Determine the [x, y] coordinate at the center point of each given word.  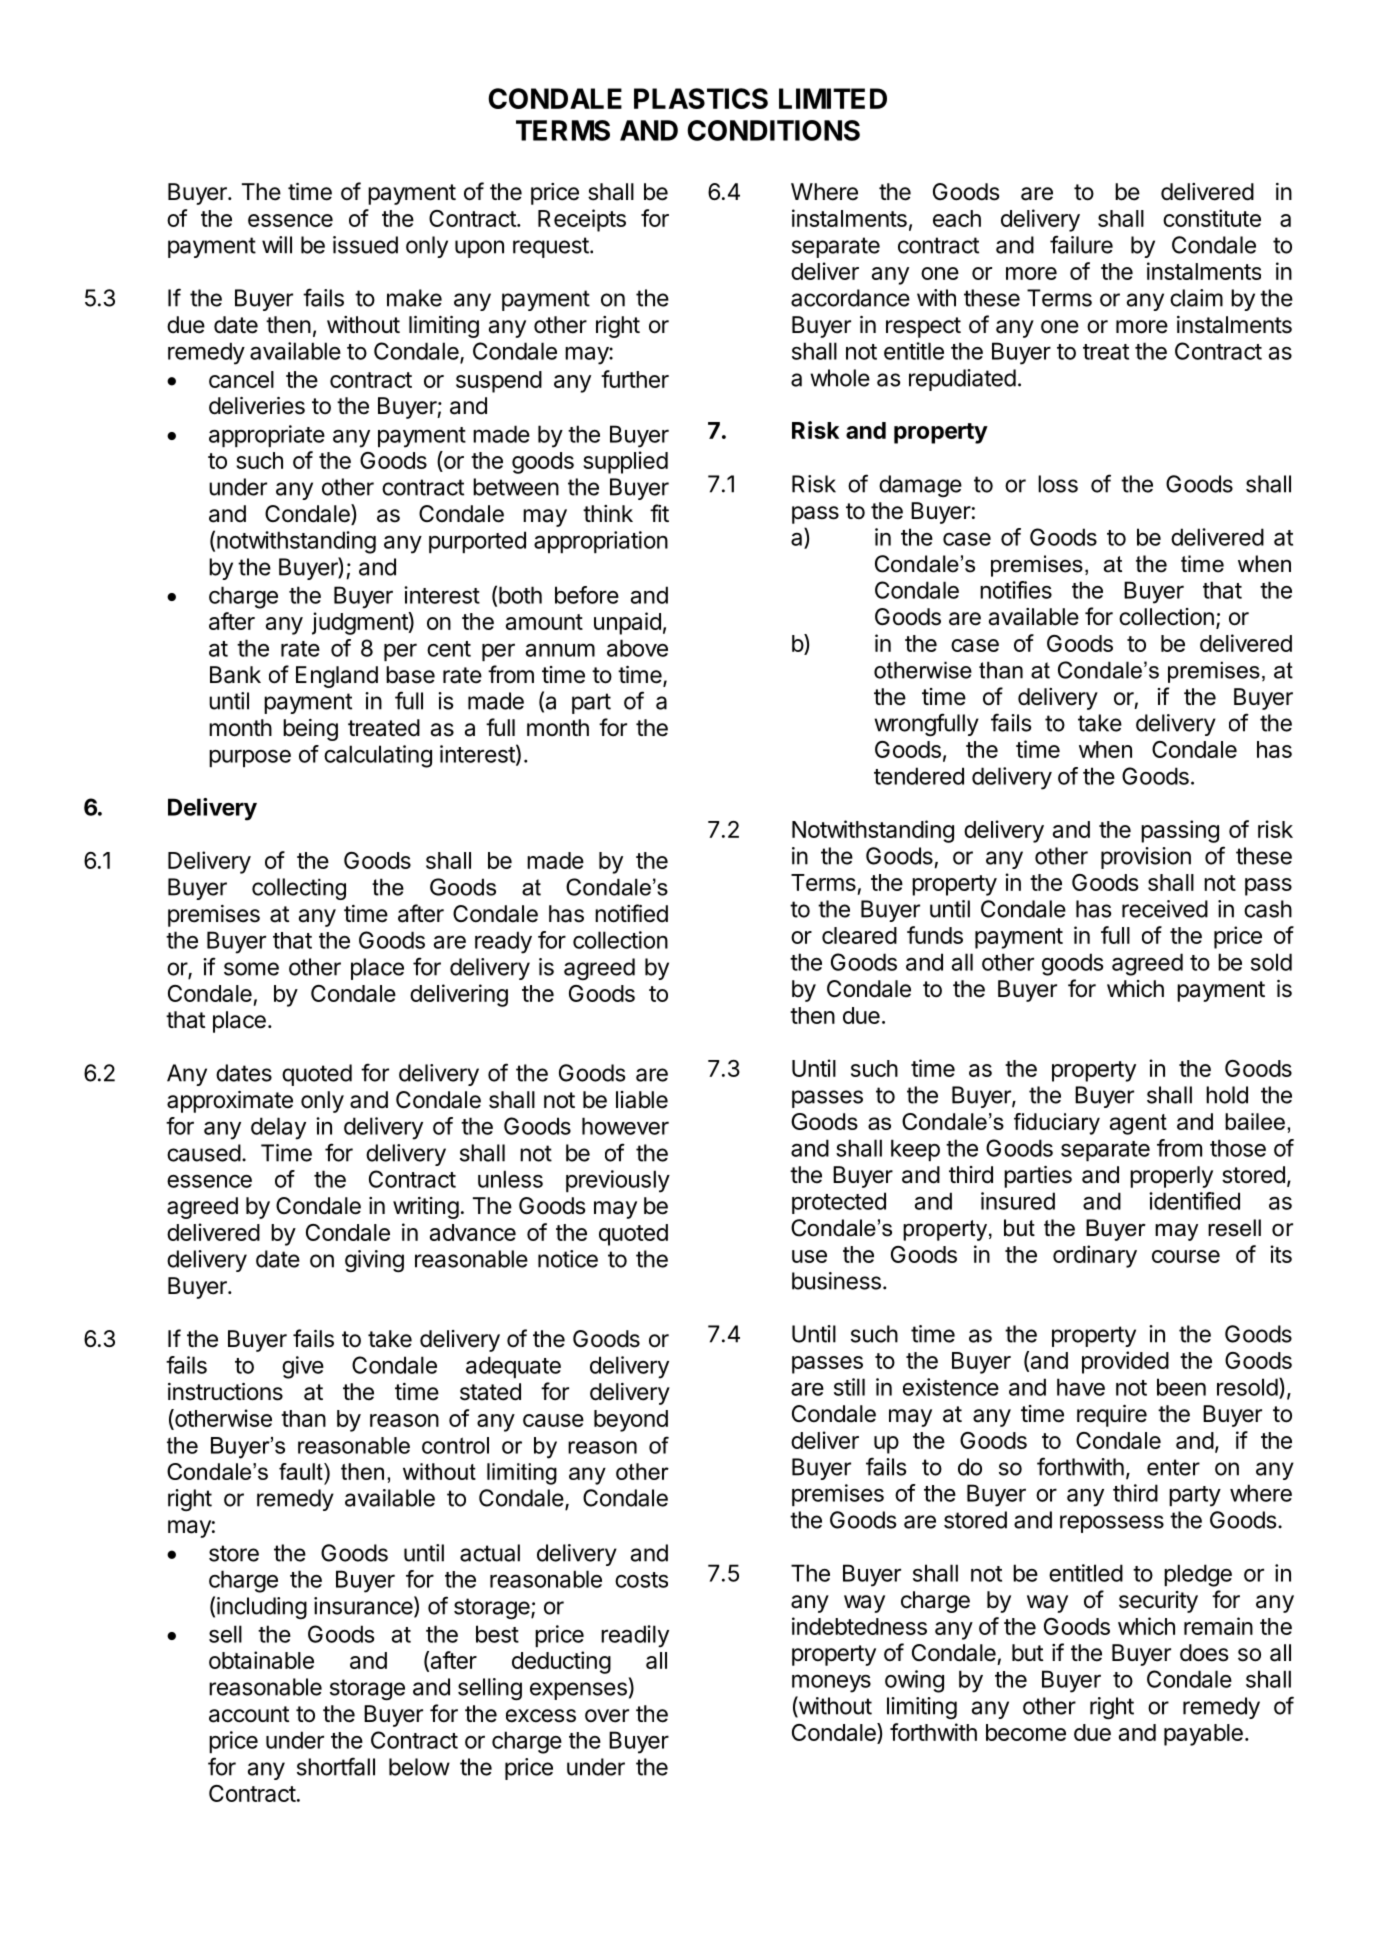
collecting [299, 889]
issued [365, 245]
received [1165, 909]
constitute [1212, 218]
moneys [831, 1683]
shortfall [336, 1766]
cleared [859, 935]
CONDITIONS [773, 130]
